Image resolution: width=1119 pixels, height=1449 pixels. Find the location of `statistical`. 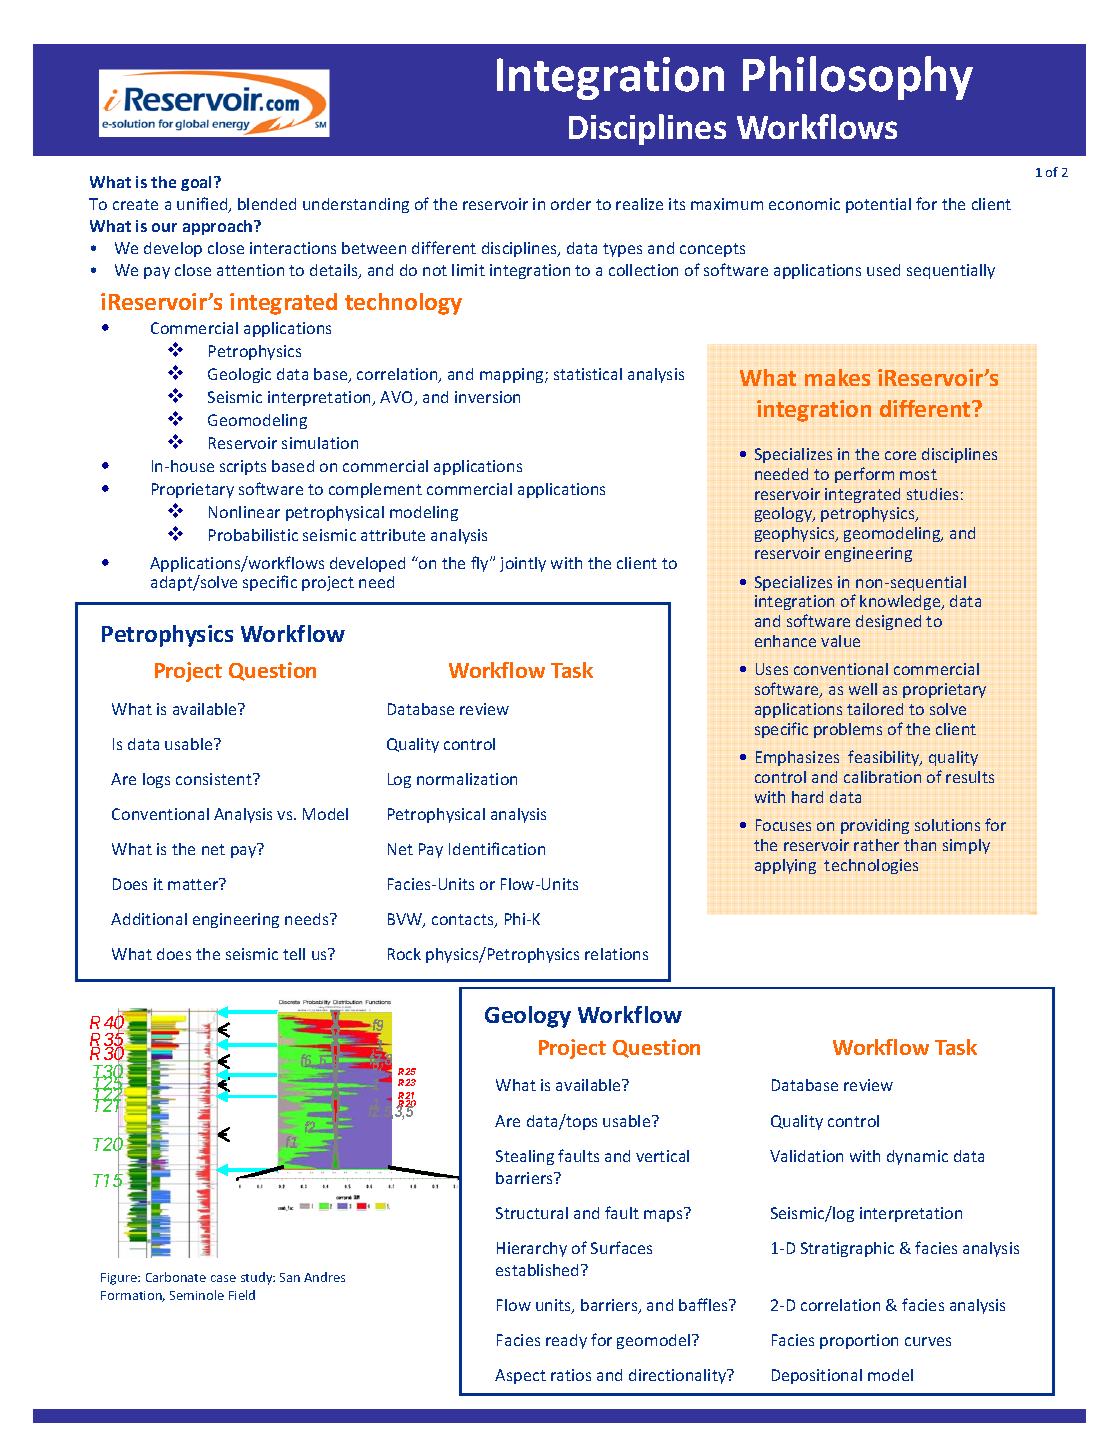

statistical is located at coordinates (588, 374).
